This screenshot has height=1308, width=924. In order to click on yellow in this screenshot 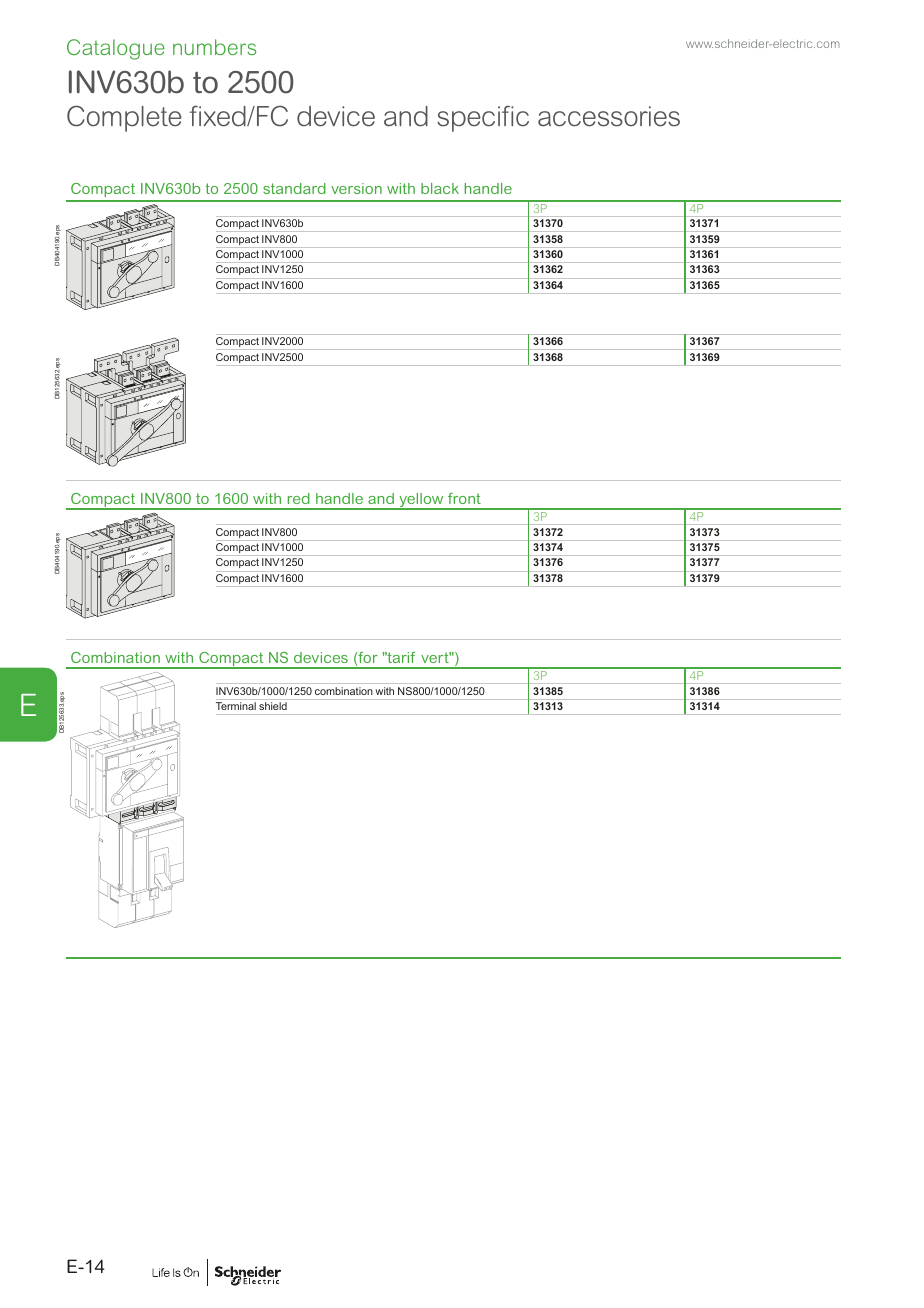, I will do `click(421, 501)`.
